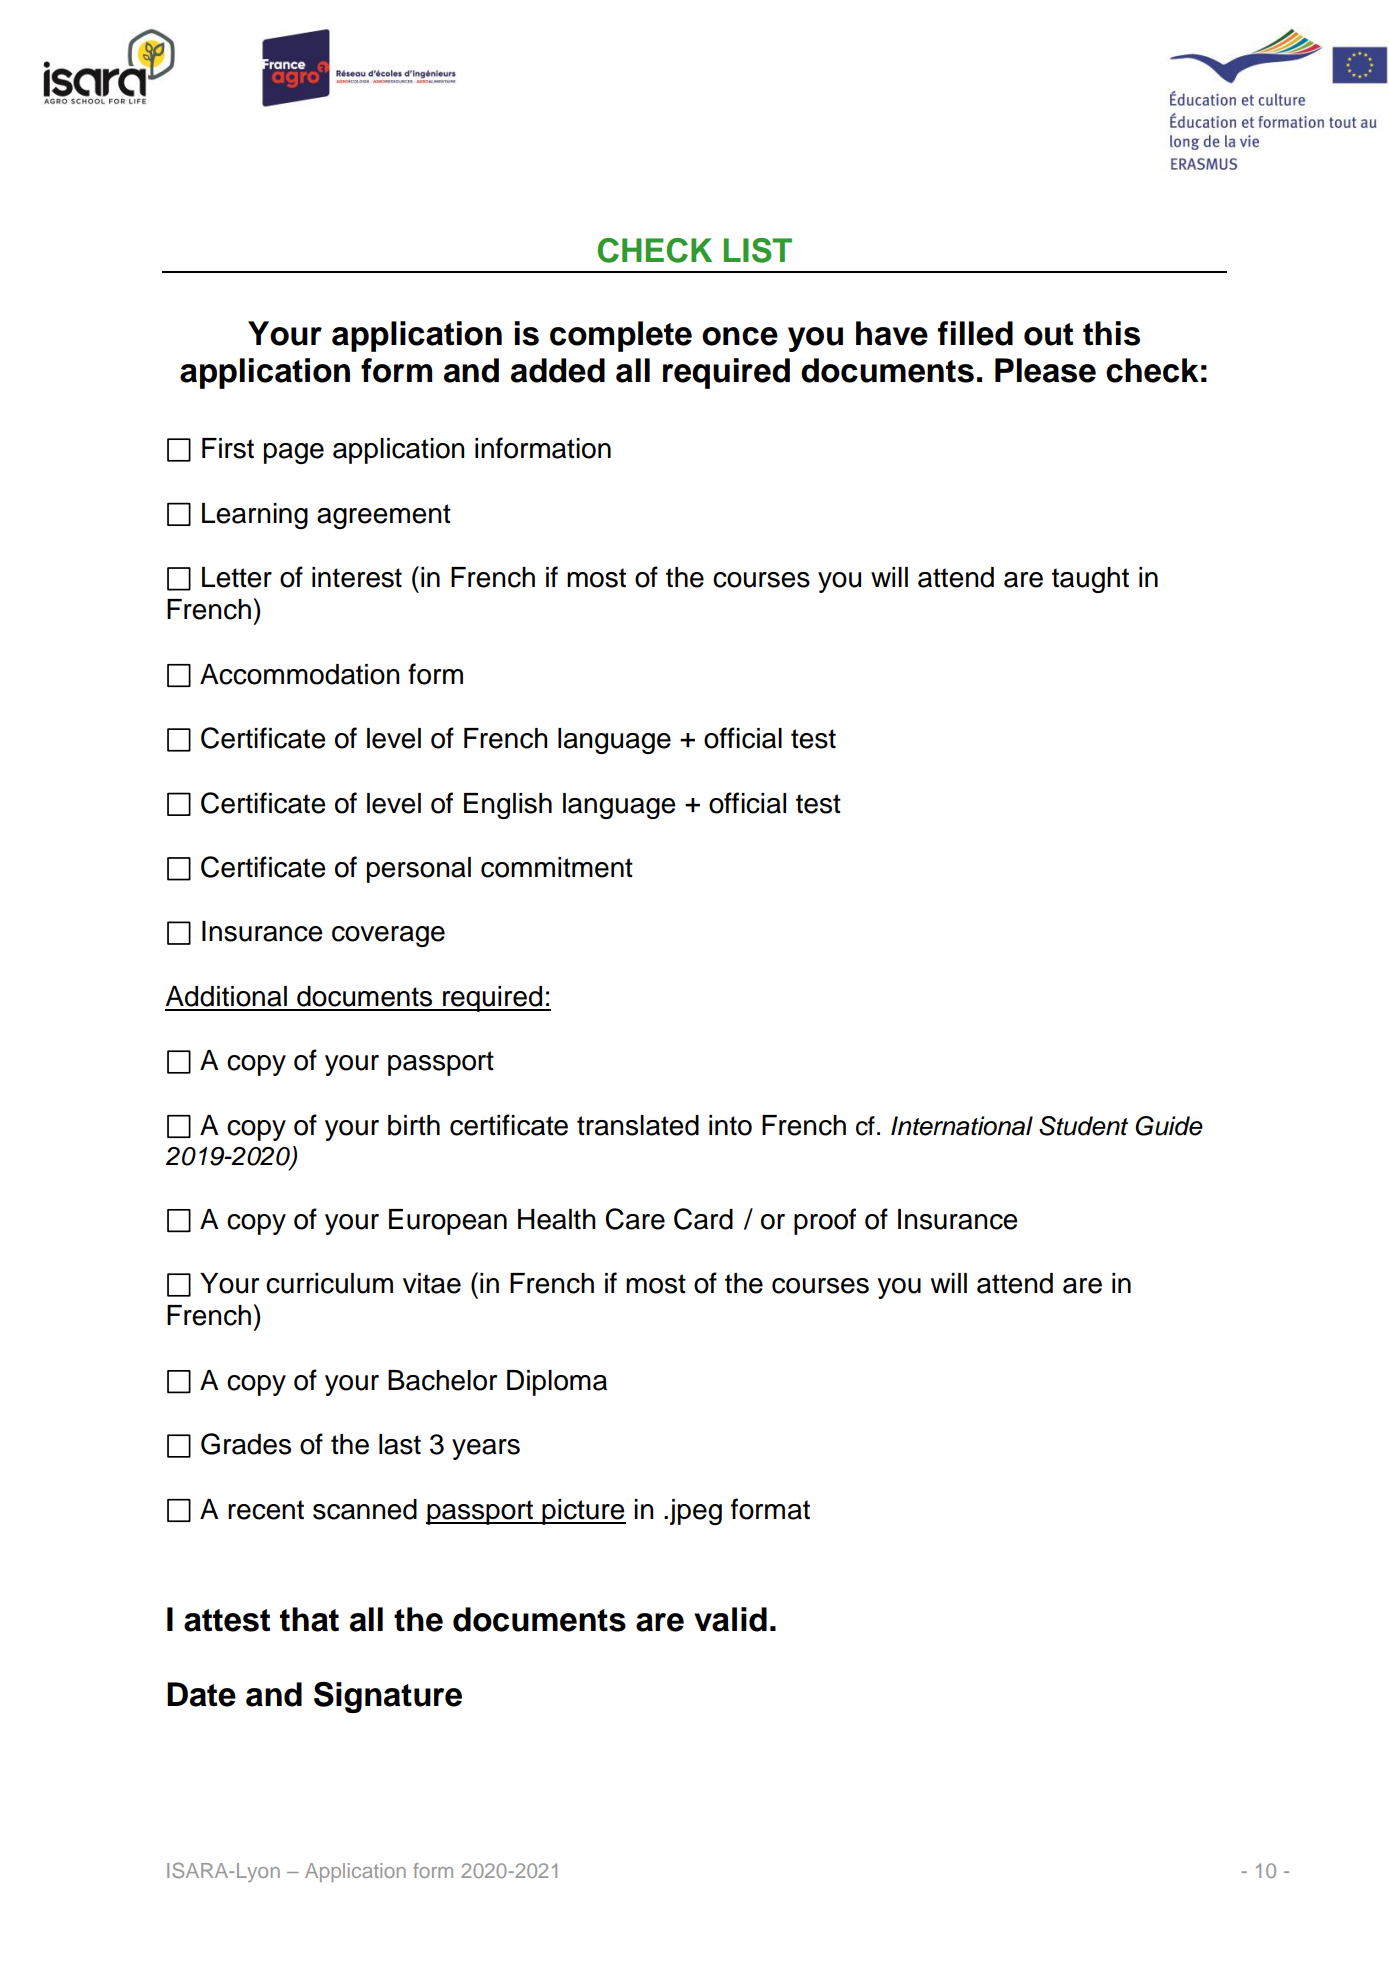 The width and height of the document is (1389, 1965). I want to click on that, so click(309, 1619).
